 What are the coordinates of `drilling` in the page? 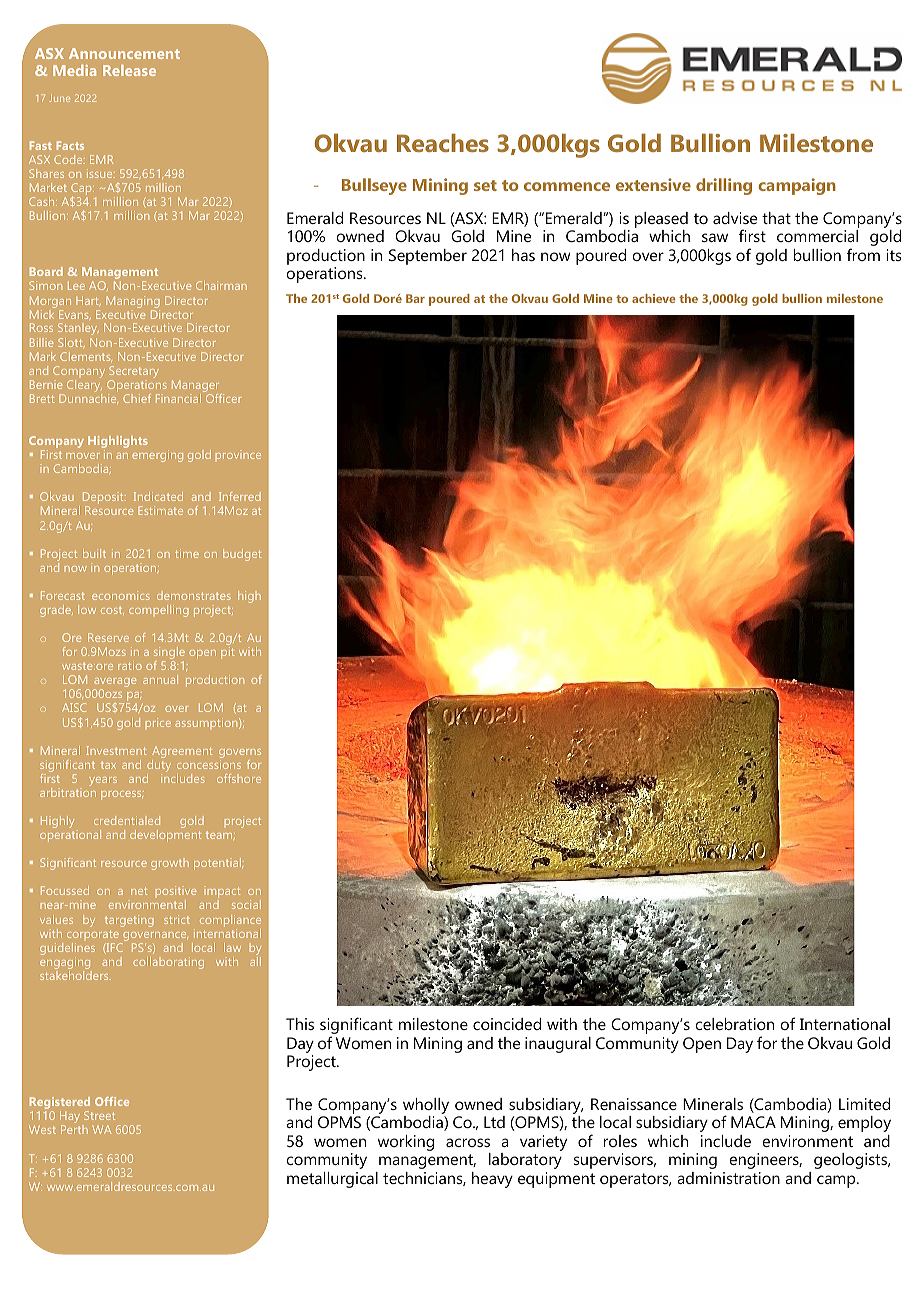 It's located at (724, 186).
